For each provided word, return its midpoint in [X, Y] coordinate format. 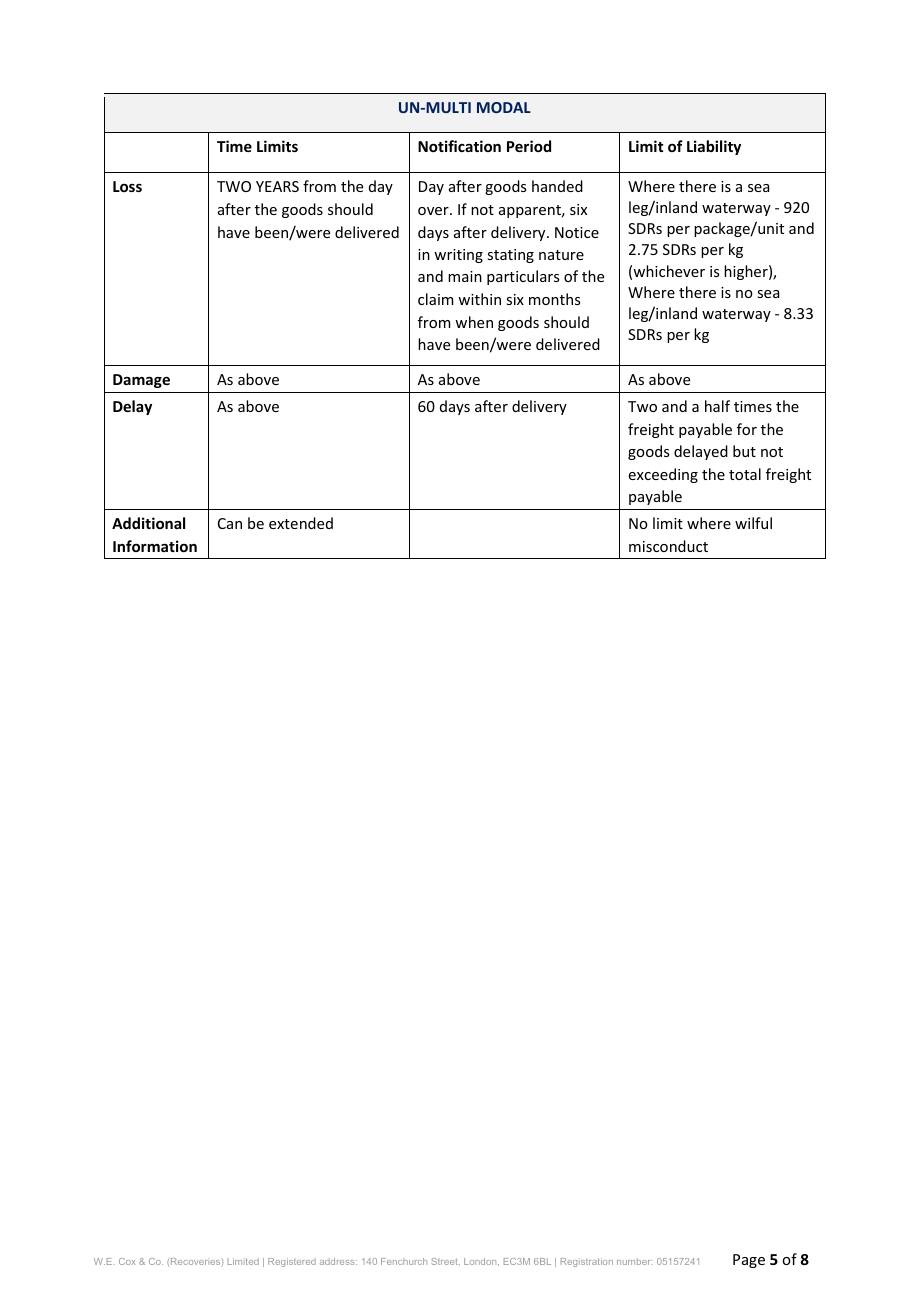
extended [301, 523]
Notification [459, 146]
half [717, 406]
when [474, 322]
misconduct [668, 546]
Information [155, 546]
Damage [141, 381]
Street [445, 1261]
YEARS [277, 186]
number [634, 1261]
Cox [127, 1261]
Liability [714, 147]
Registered [292, 1262]
